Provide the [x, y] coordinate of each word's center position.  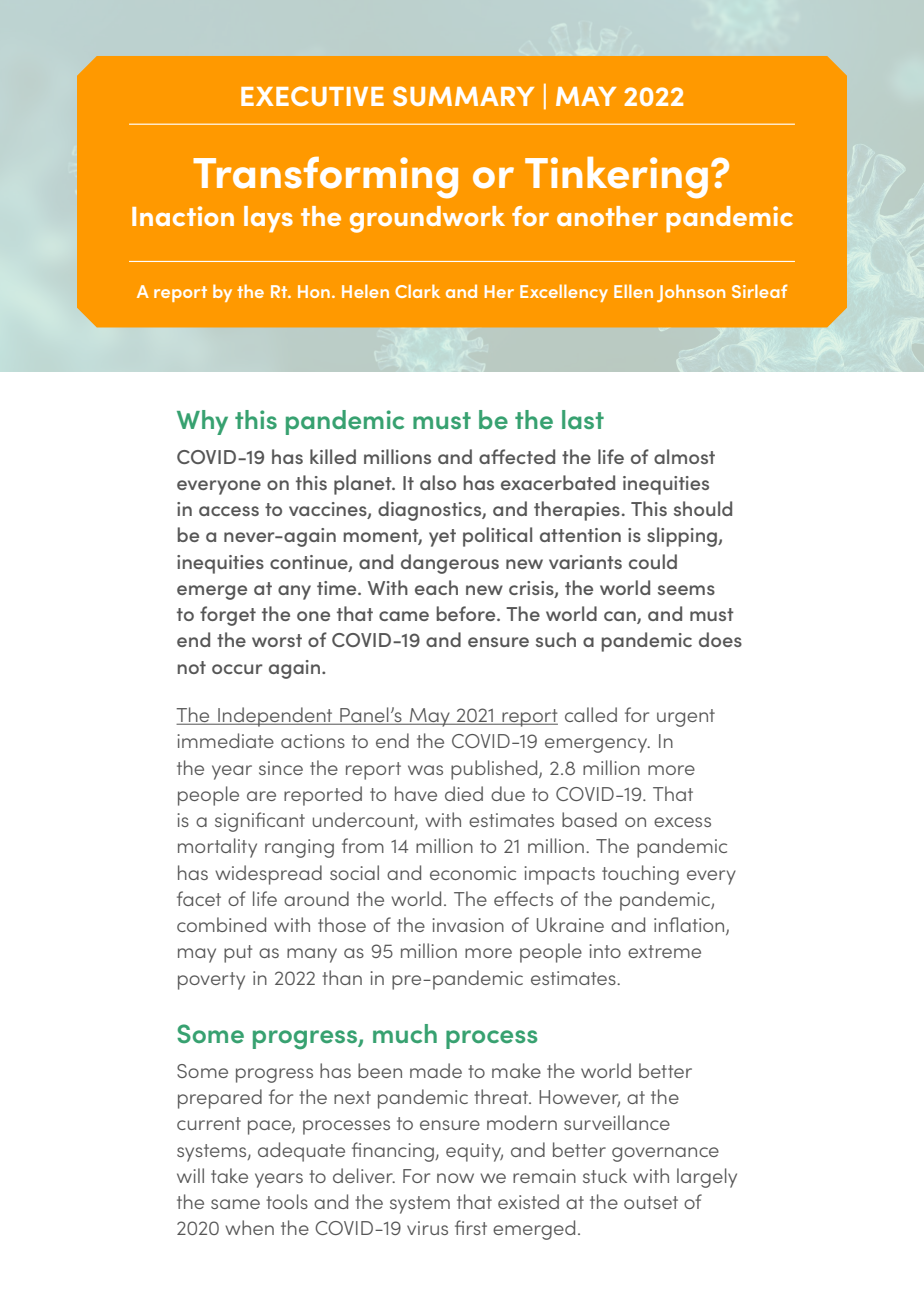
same [235, 1204]
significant [260, 822]
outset [651, 1202]
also [438, 482]
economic [473, 873]
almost [684, 456]
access [229, 511]
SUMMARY [463, 96]
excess [682, 822]
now [455, 1178]
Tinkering [616, 178]
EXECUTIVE [312, 96]
